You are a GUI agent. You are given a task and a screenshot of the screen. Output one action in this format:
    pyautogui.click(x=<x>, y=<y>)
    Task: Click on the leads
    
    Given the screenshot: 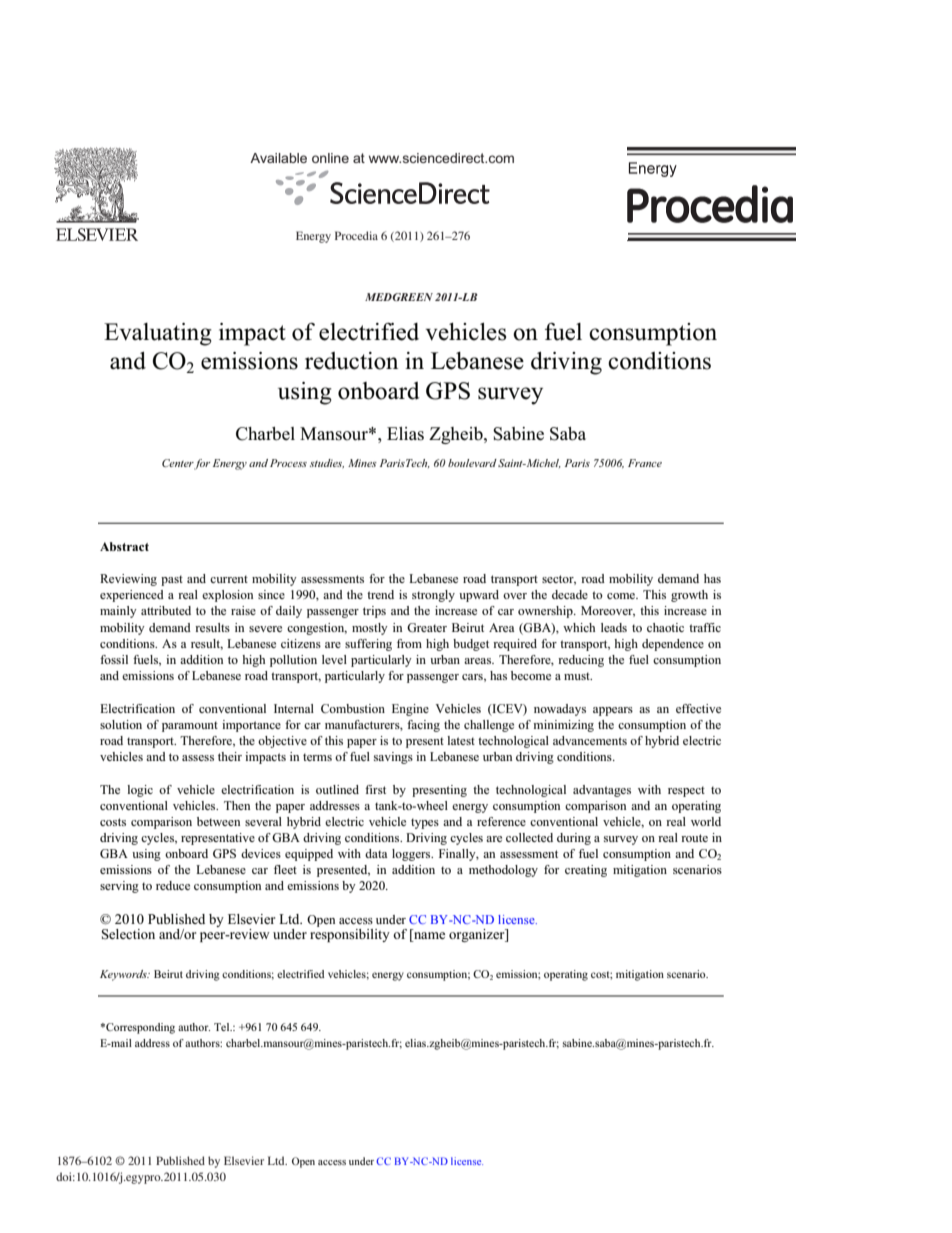 What is the action you would take?
    pyautogui.click(x=614, y=627)
